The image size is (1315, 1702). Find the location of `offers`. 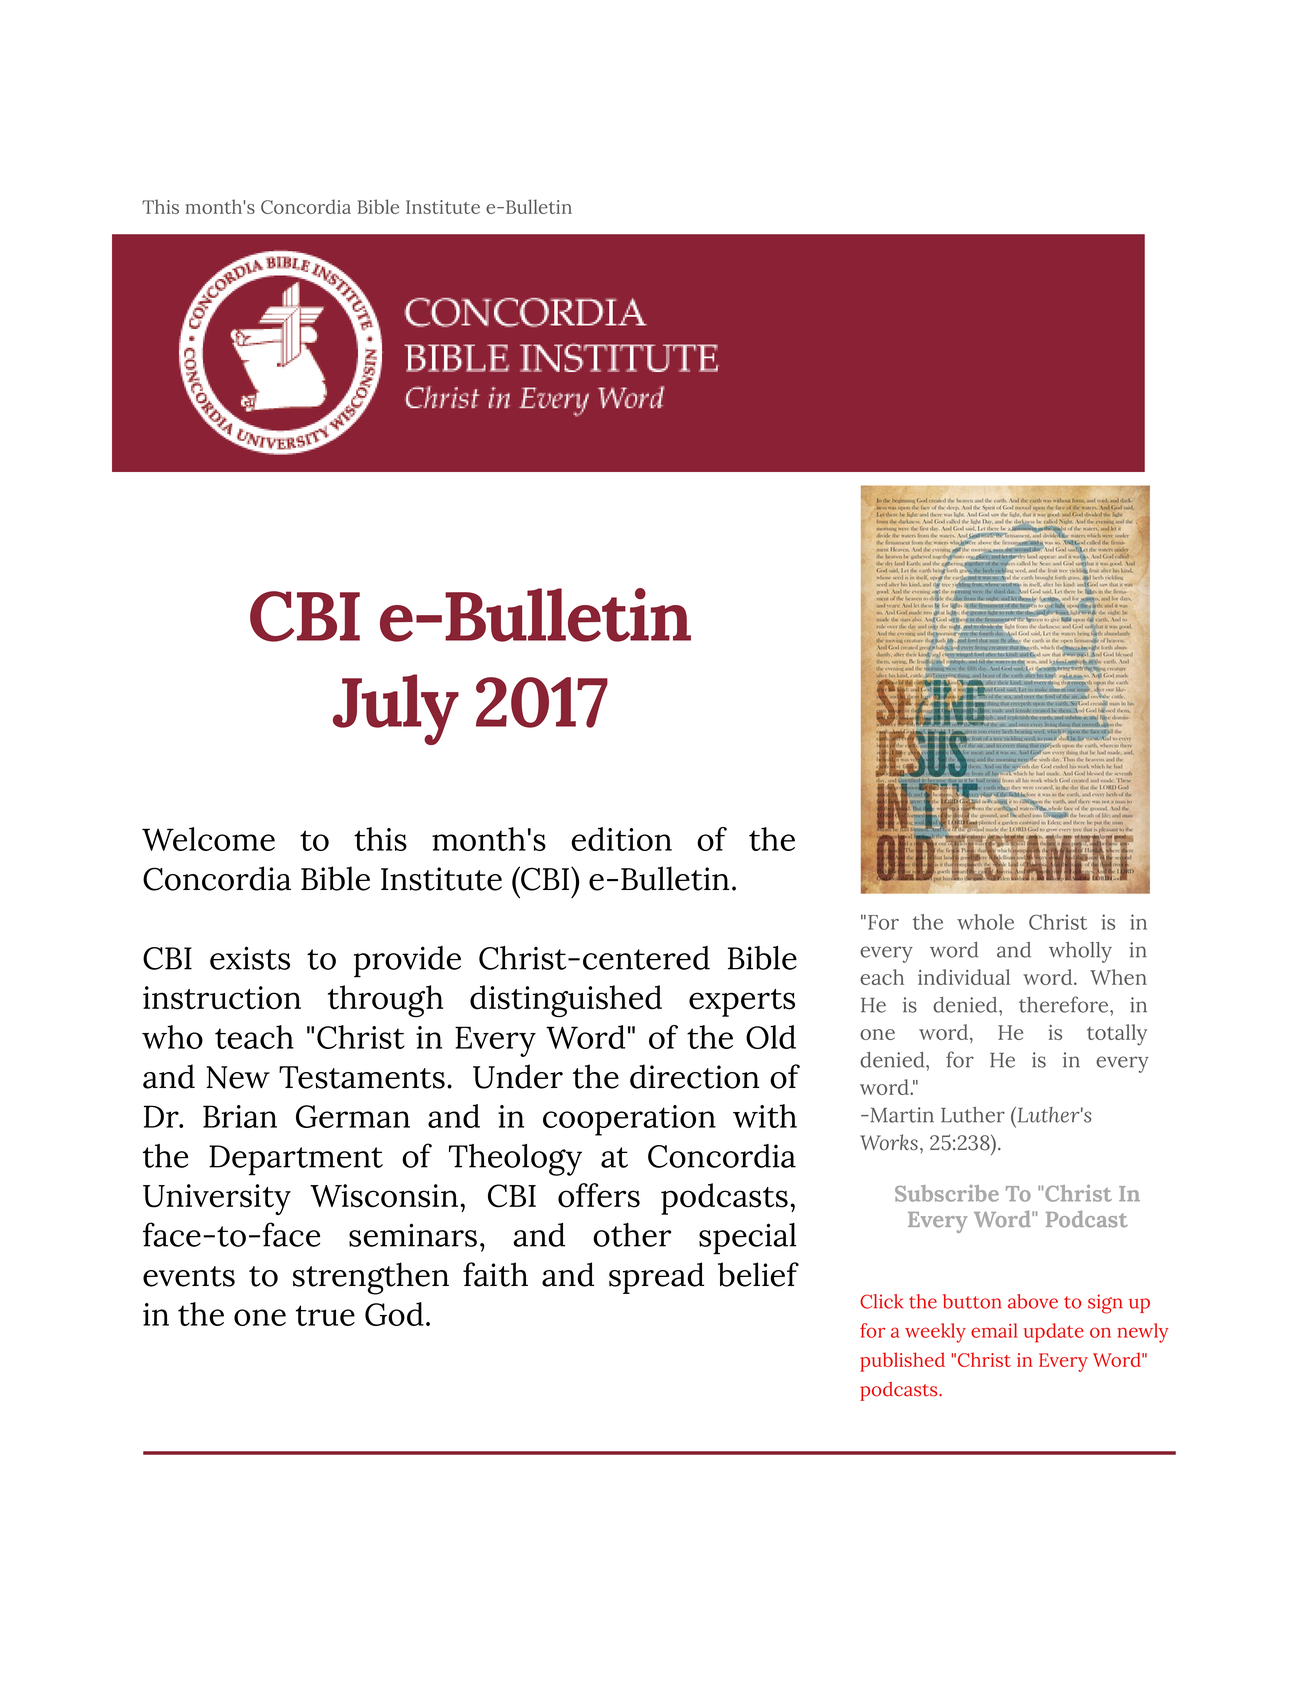

offers is located at coordinates (599, 1195).
